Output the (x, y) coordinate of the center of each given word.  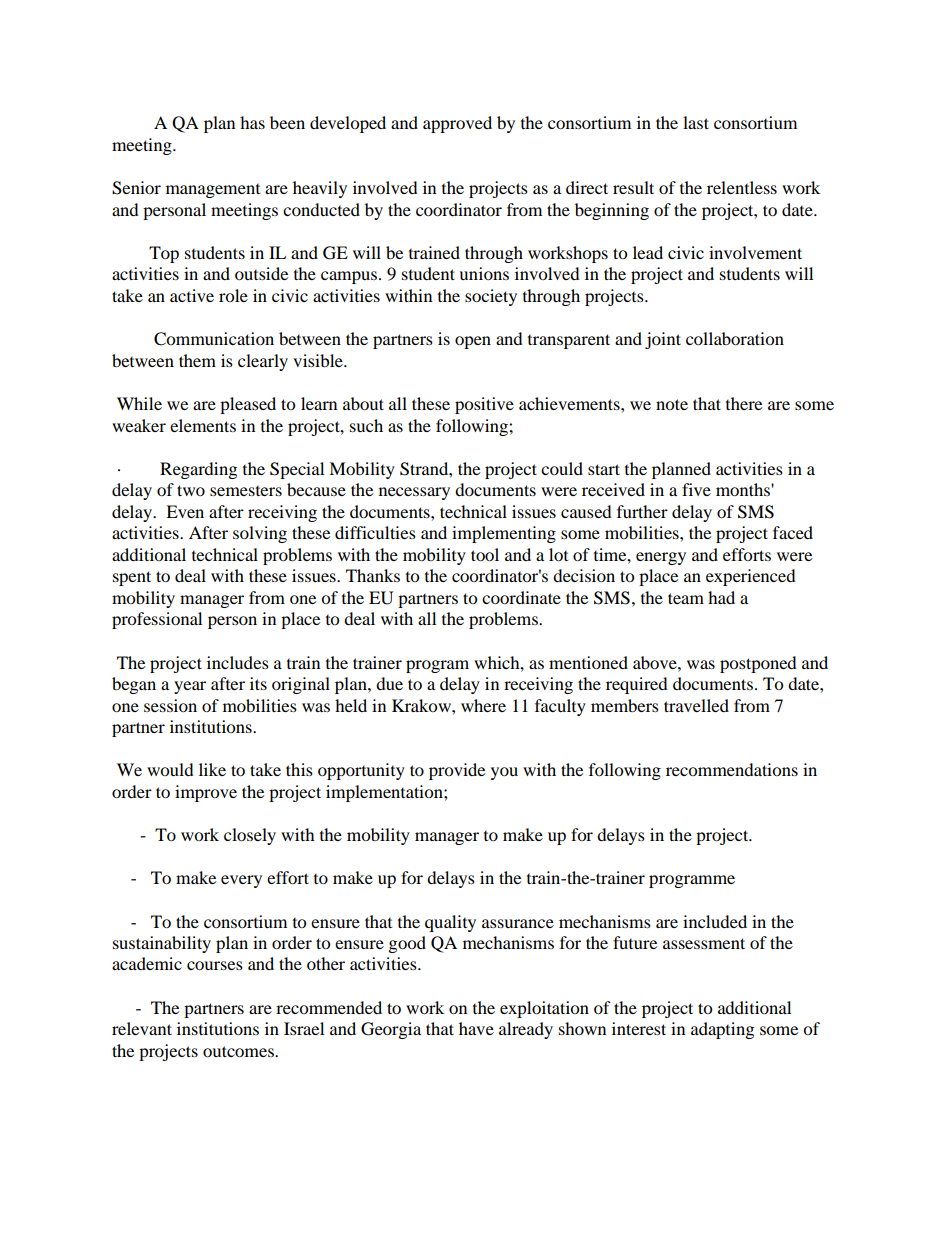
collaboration (735, 338)
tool (485, 554)
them (197, 360)
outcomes (239, 1051)
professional (157, 620)
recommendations (732, 769)
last (696, 122)
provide (457, 771)
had (721, 597)
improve (206, 793)
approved (457, 124)
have (476, 1028)
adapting (722, 1030)
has (252, 122)
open (473, 342)
